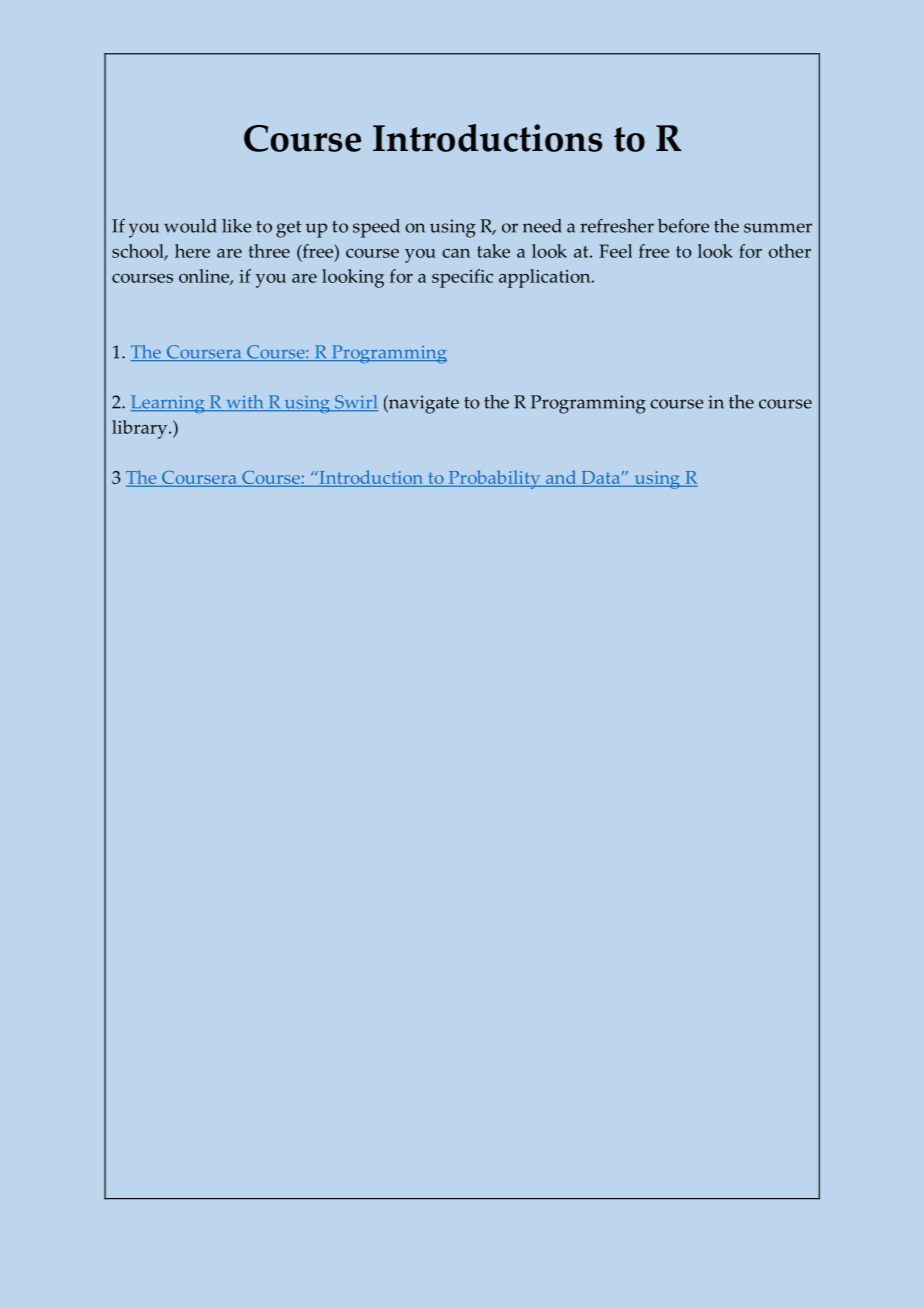 This screenshot has height=1308, width=924. What do you see at coordinates (237, 226) in the screenshot?
I see `like` at bounding box center [237, 226].
